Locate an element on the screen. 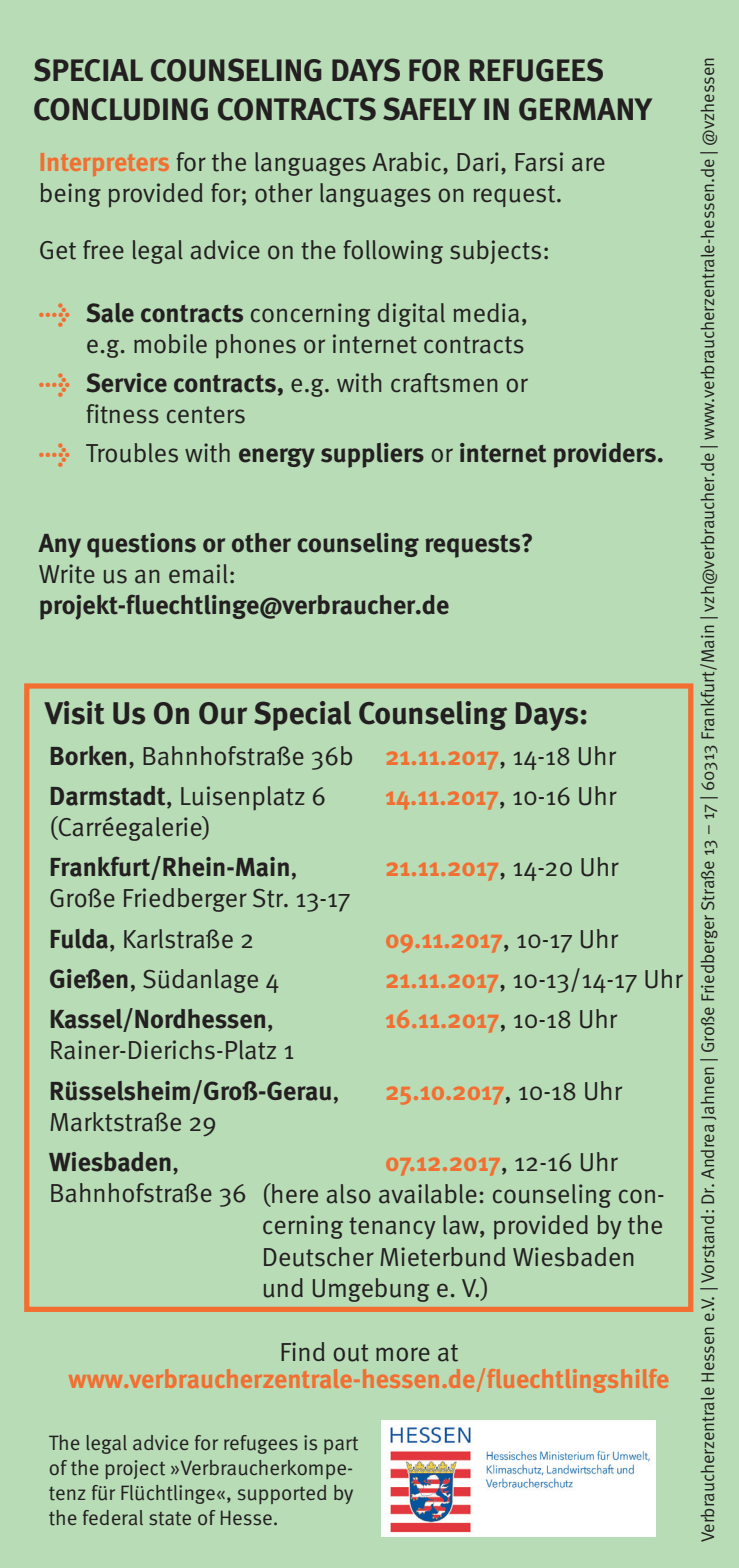 The width and height of the screenshot is (739, 1568). providers is located at coordinates (606, 455).
